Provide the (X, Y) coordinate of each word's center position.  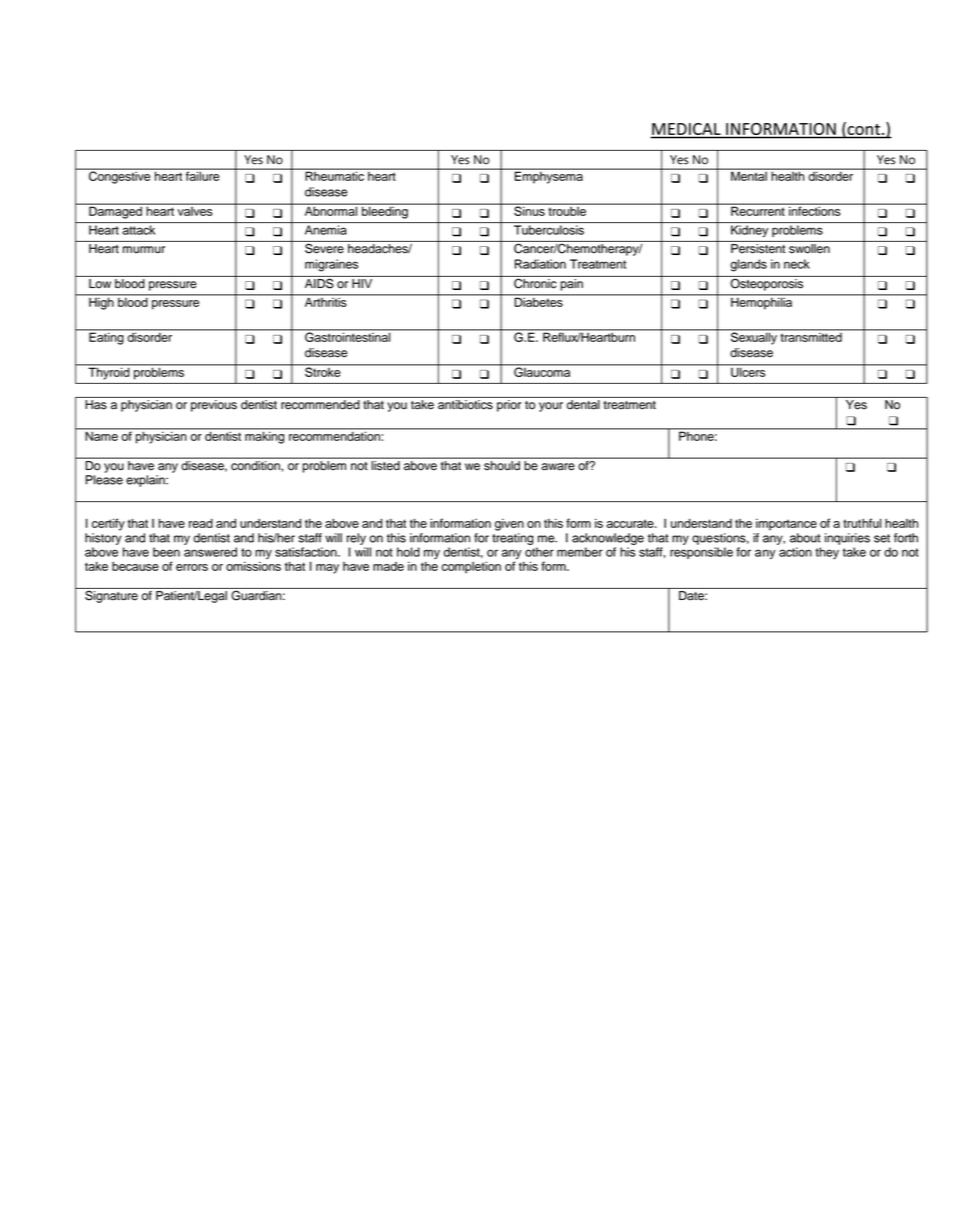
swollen (809, 248)
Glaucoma (542, 371)
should (502, 464)
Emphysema (548, 176)
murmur (144, 250)
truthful (862, 523)
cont (864, 129)
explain (146, 481)
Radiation (540, 264)
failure (203, 175)
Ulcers (748, 371)
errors (192, 567)
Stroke (323, 371)
